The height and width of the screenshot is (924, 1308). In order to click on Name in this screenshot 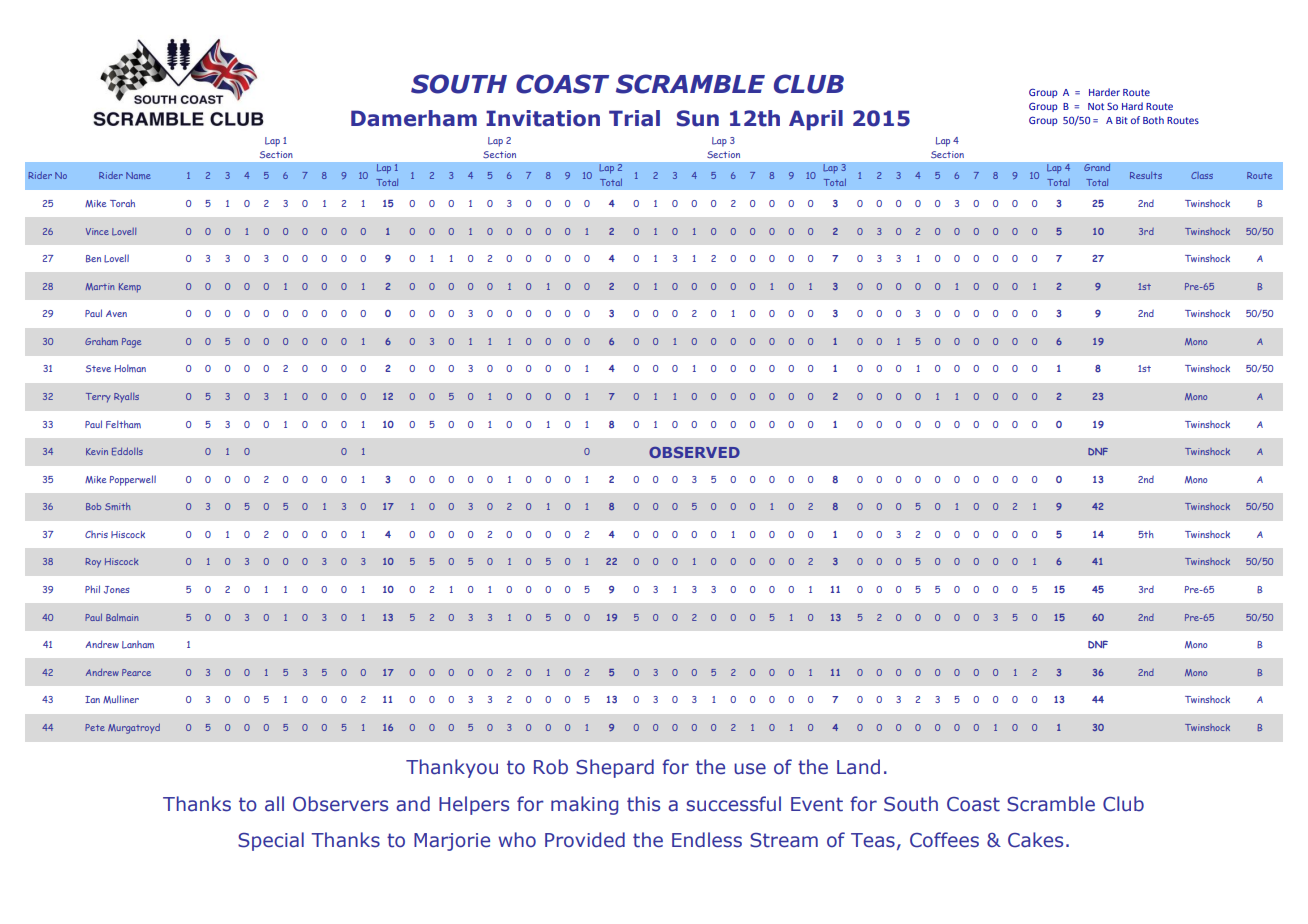, I will do `click(138, 175)`.
